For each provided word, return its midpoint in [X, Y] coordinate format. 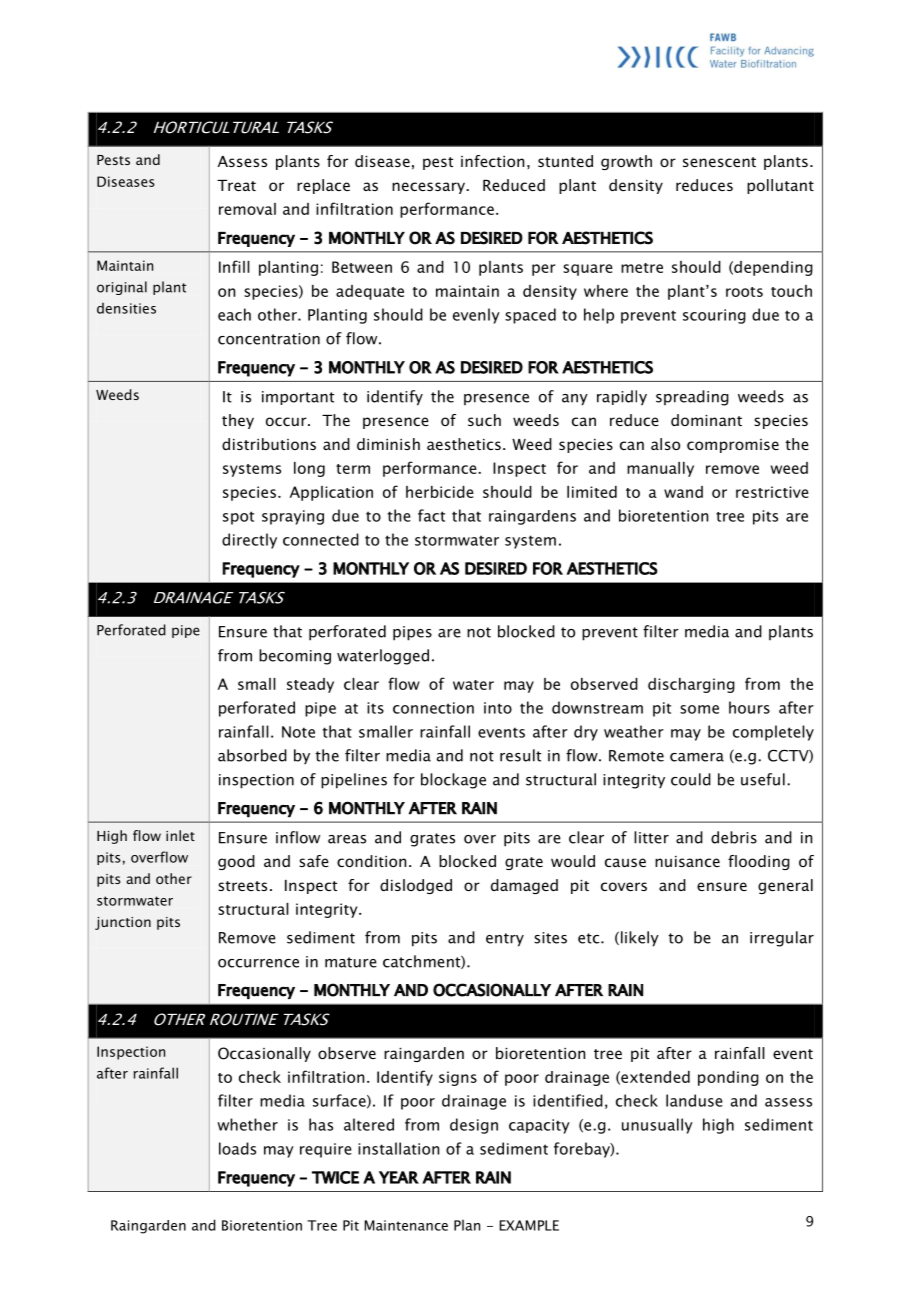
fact [431, 515]
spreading [692, 398]
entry [505, 940]
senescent [719, 162]
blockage [453, 781]
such [484, 420]
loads [237, 1148]
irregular [782, 939]
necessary [429, 188]
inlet [180, 835]
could [691, 779]
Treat [236, 185]
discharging [691, 685]
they [238, 421]
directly [249, 541]
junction [123, 923]
